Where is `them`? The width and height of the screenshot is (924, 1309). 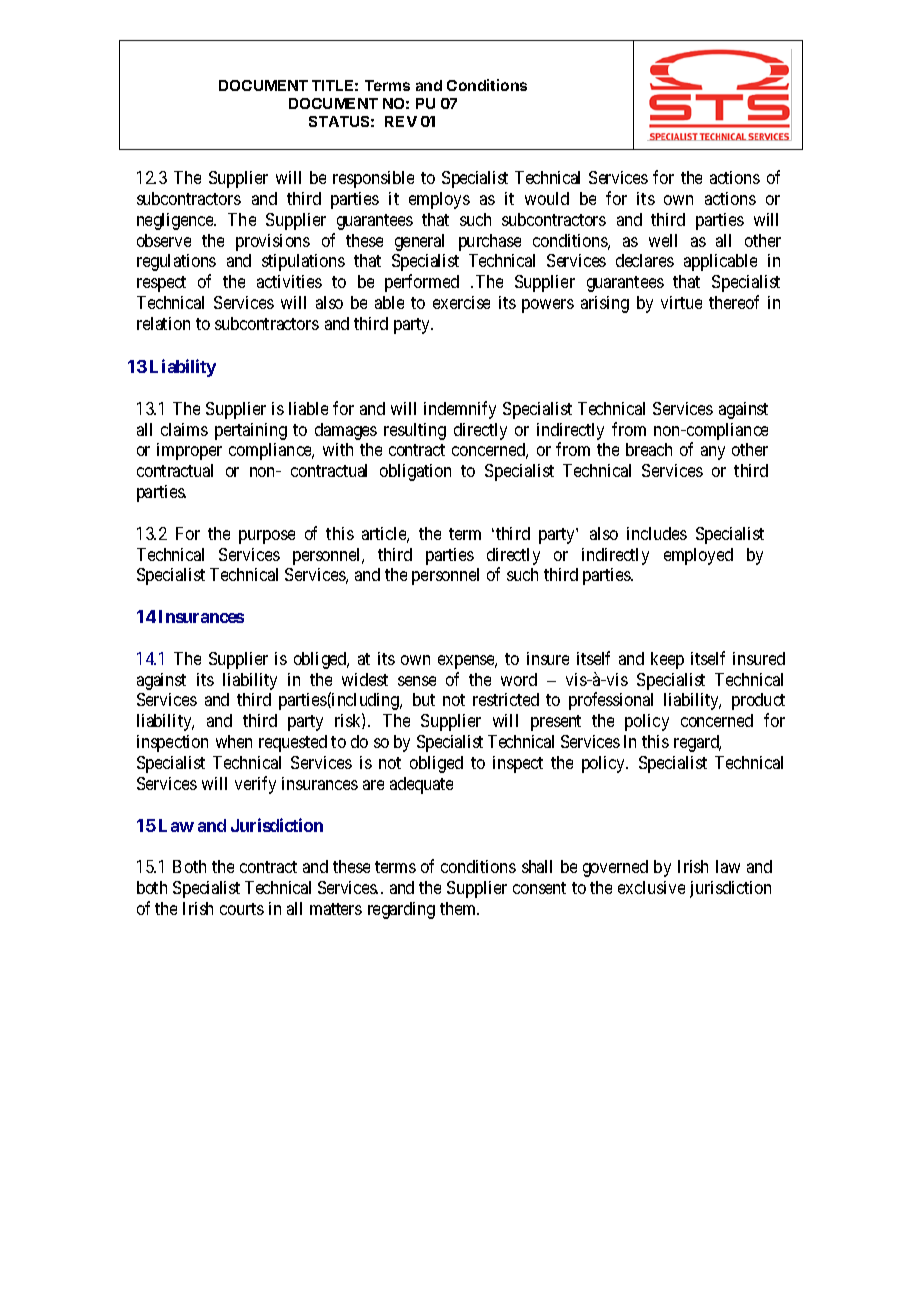 them is located at coordinates (459, 908).
